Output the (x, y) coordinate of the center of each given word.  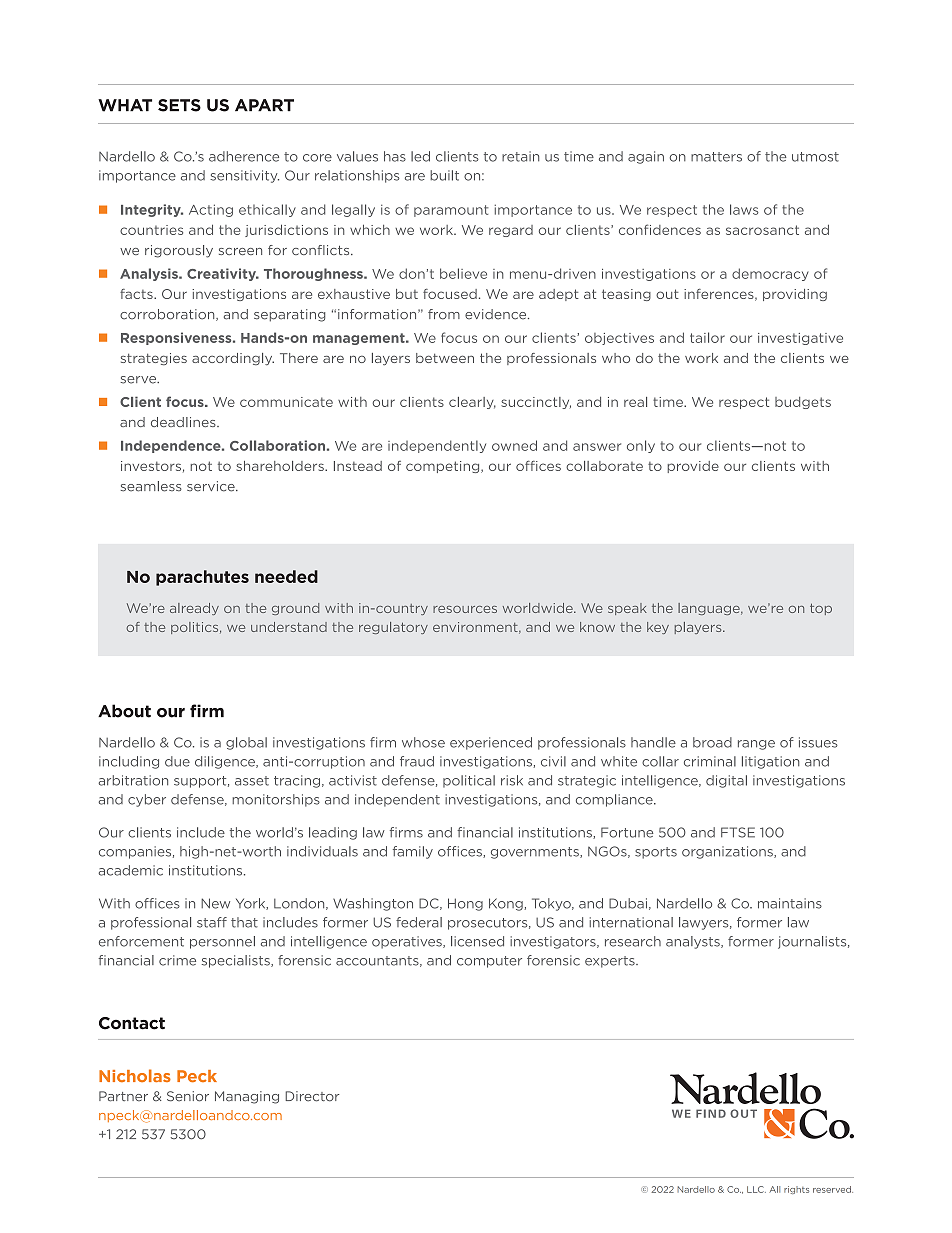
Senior (188, 1096)
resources (465, 609)
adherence (244, 156)
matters (716, 157)
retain (520, 156)
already (194, 609)
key (658, 628)
